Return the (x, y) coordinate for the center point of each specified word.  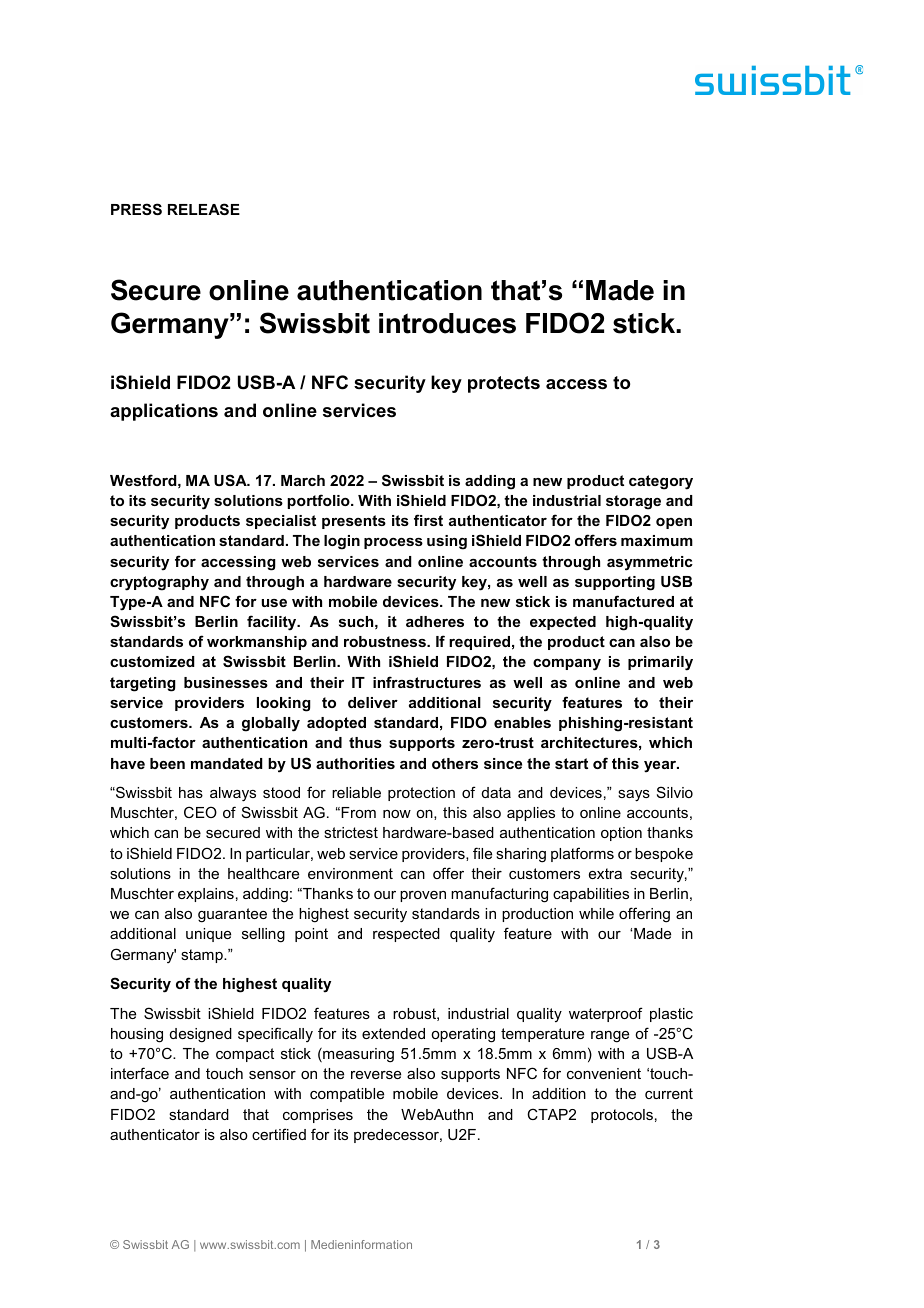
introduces (447, 323)
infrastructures (427, 682)
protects (504, 384)
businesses (226, 682)
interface (140, 1073)
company (567, 665)
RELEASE (204, 209)
